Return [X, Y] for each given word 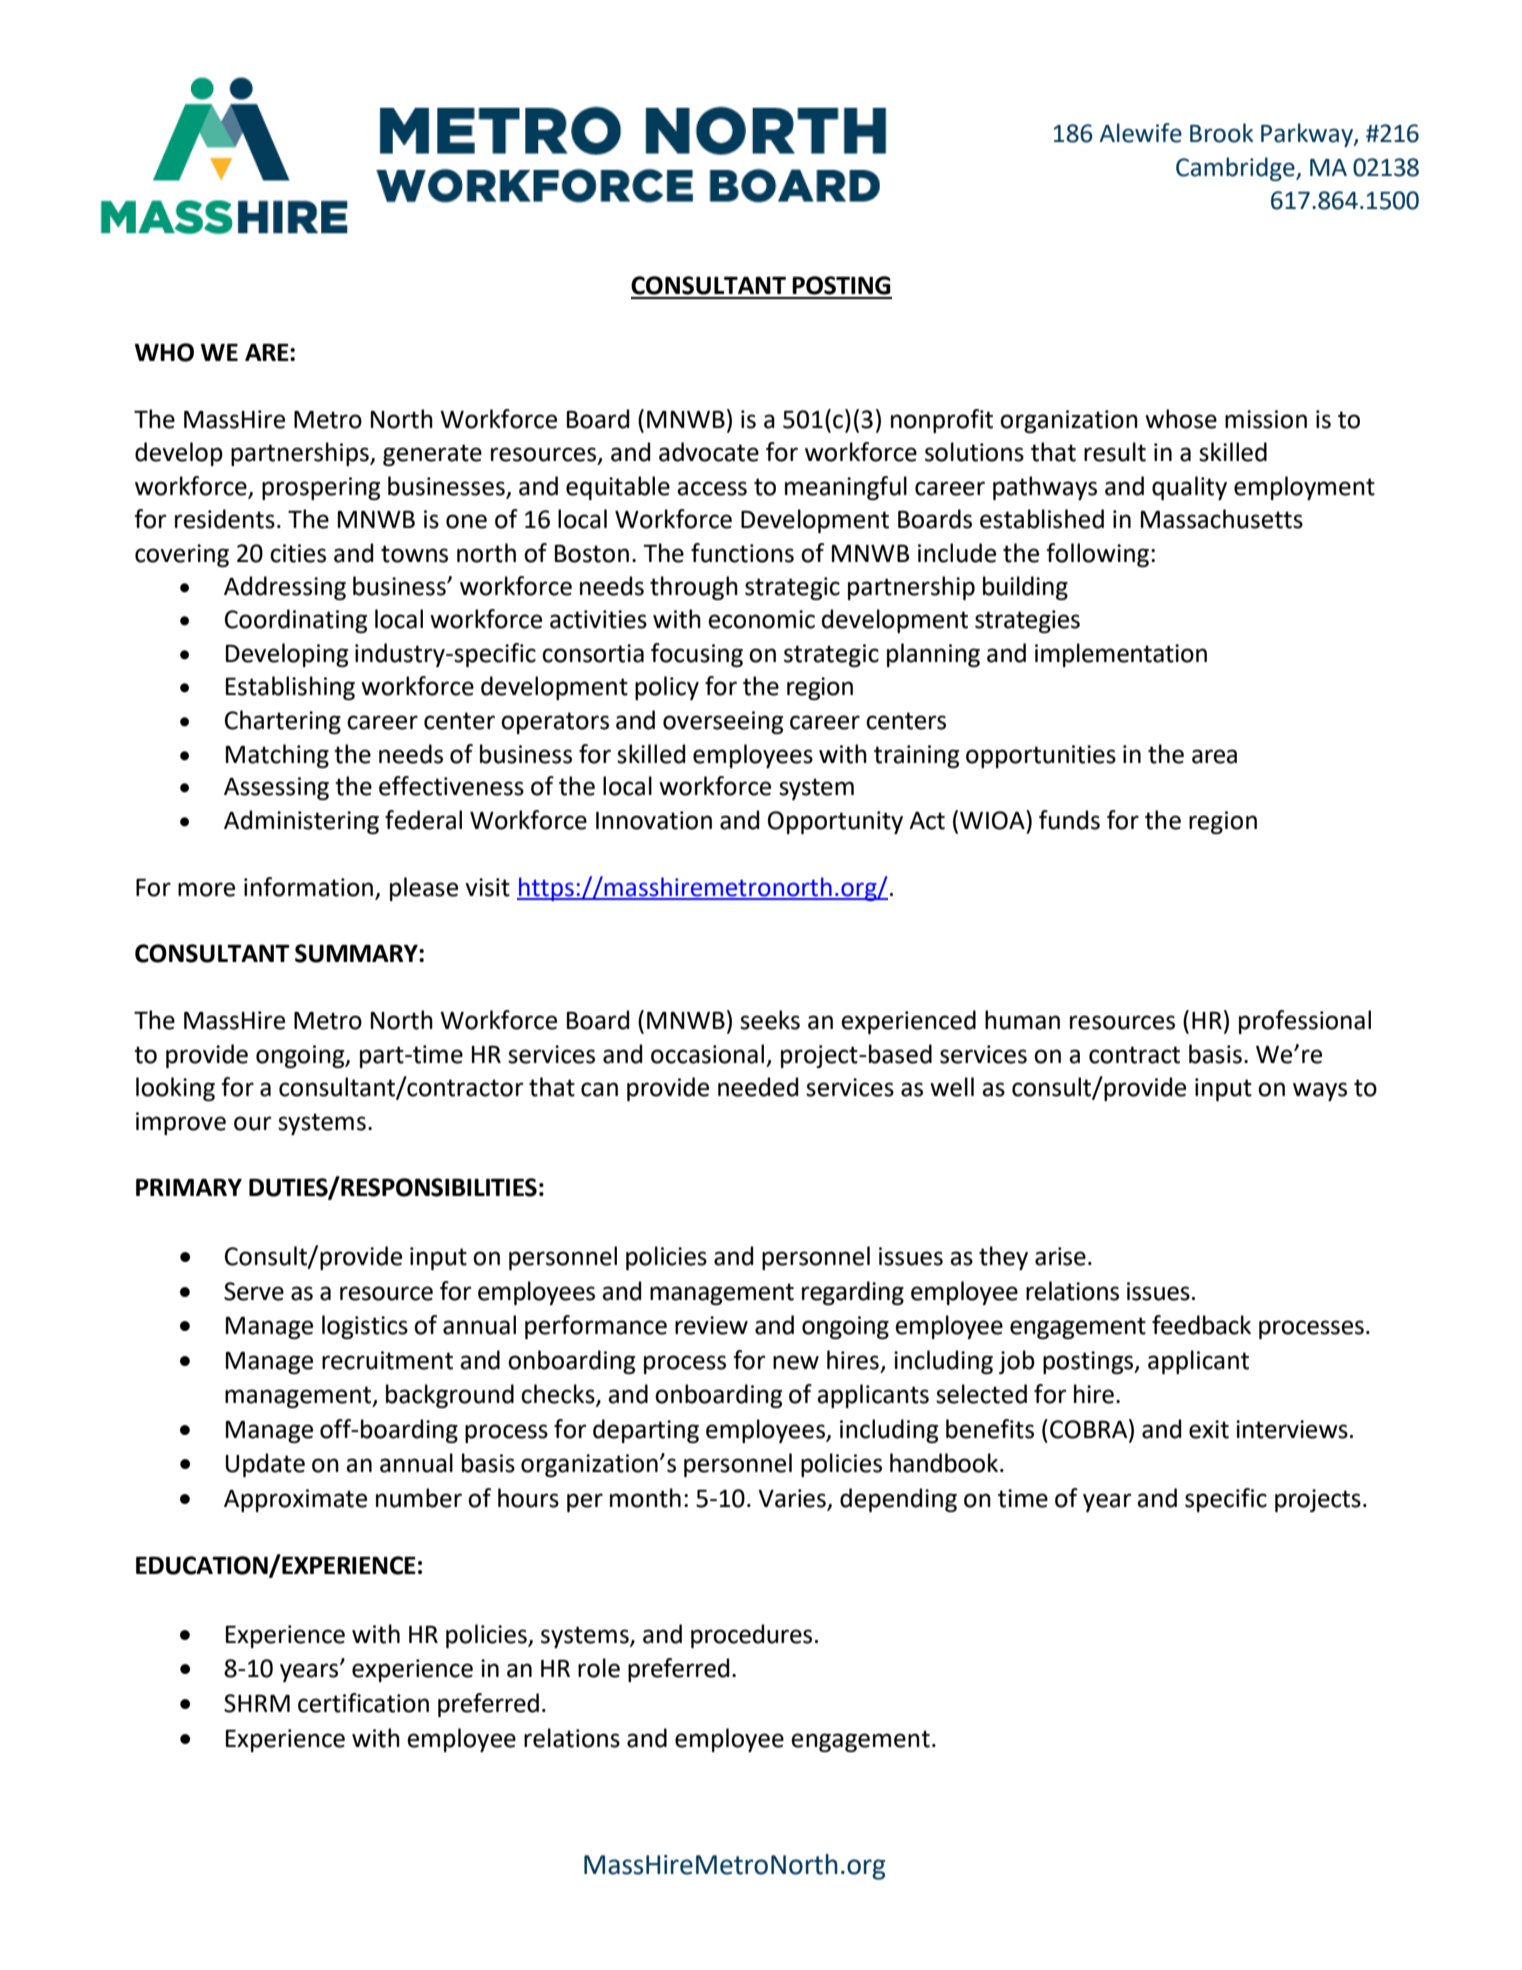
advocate [709, 452]
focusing [697, 655]
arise [1060, 1256]
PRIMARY [189, 1187]
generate [432, 455]
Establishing [290, 688]
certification [363, 1703]
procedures [751, 1636]
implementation [1121, 655]
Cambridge [1236, 169]
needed [758, 1087]
